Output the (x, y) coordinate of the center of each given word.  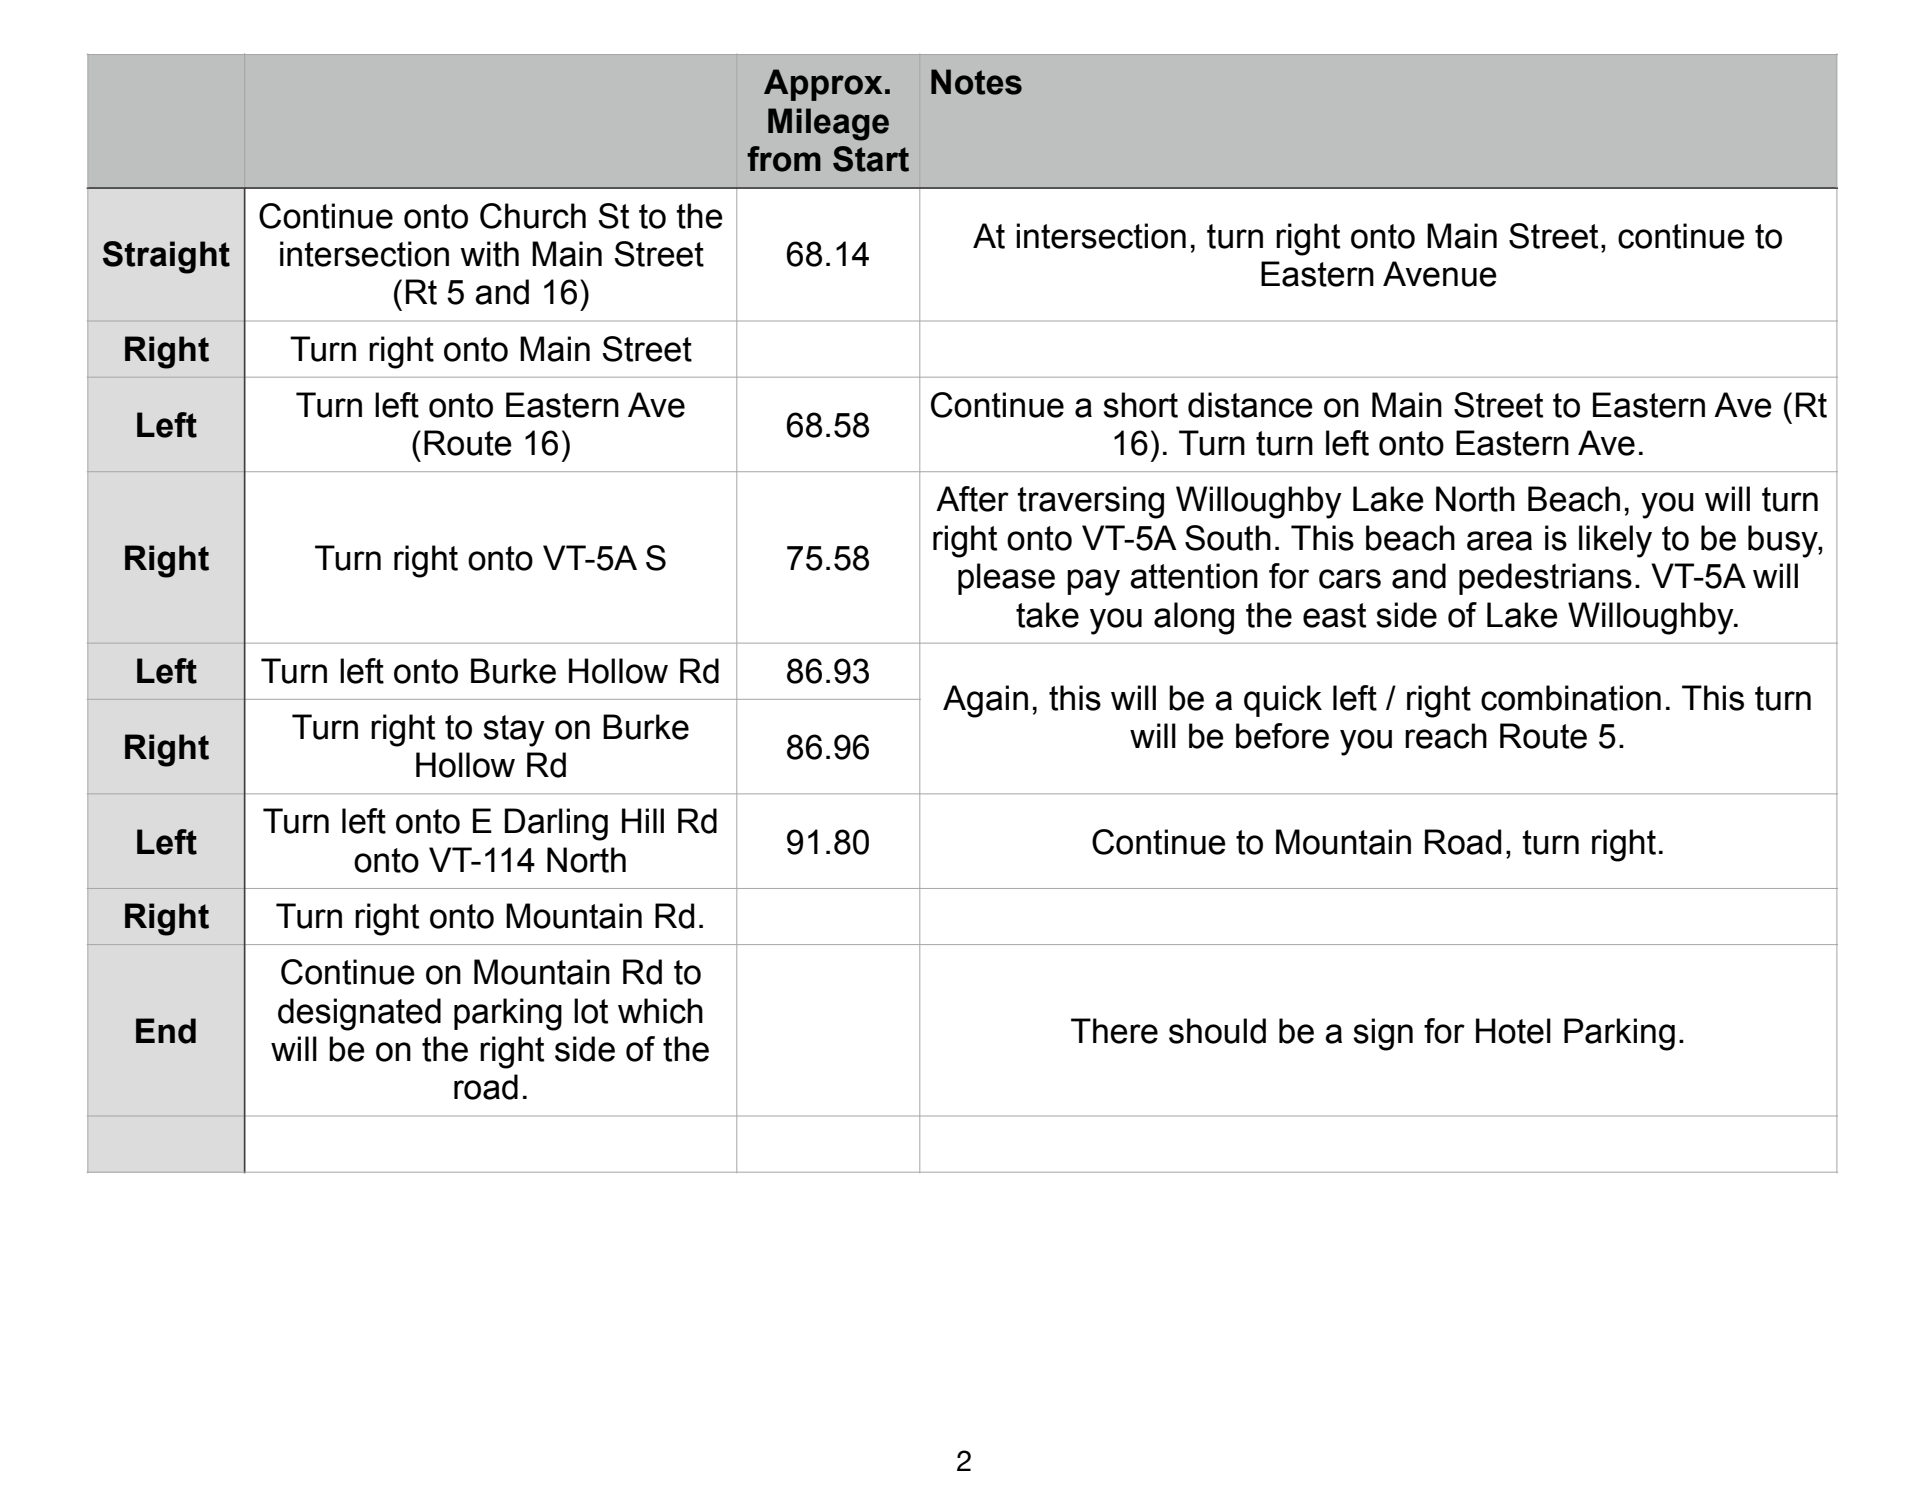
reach (1446, 736)
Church (533, 216)
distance (1250, 405)
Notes (976, 82)
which (660, 1011)
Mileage (828, 124)
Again (985, 701)
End (166, 1031)
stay (514, 731)
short (1140, 405)
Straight (166, 257)
